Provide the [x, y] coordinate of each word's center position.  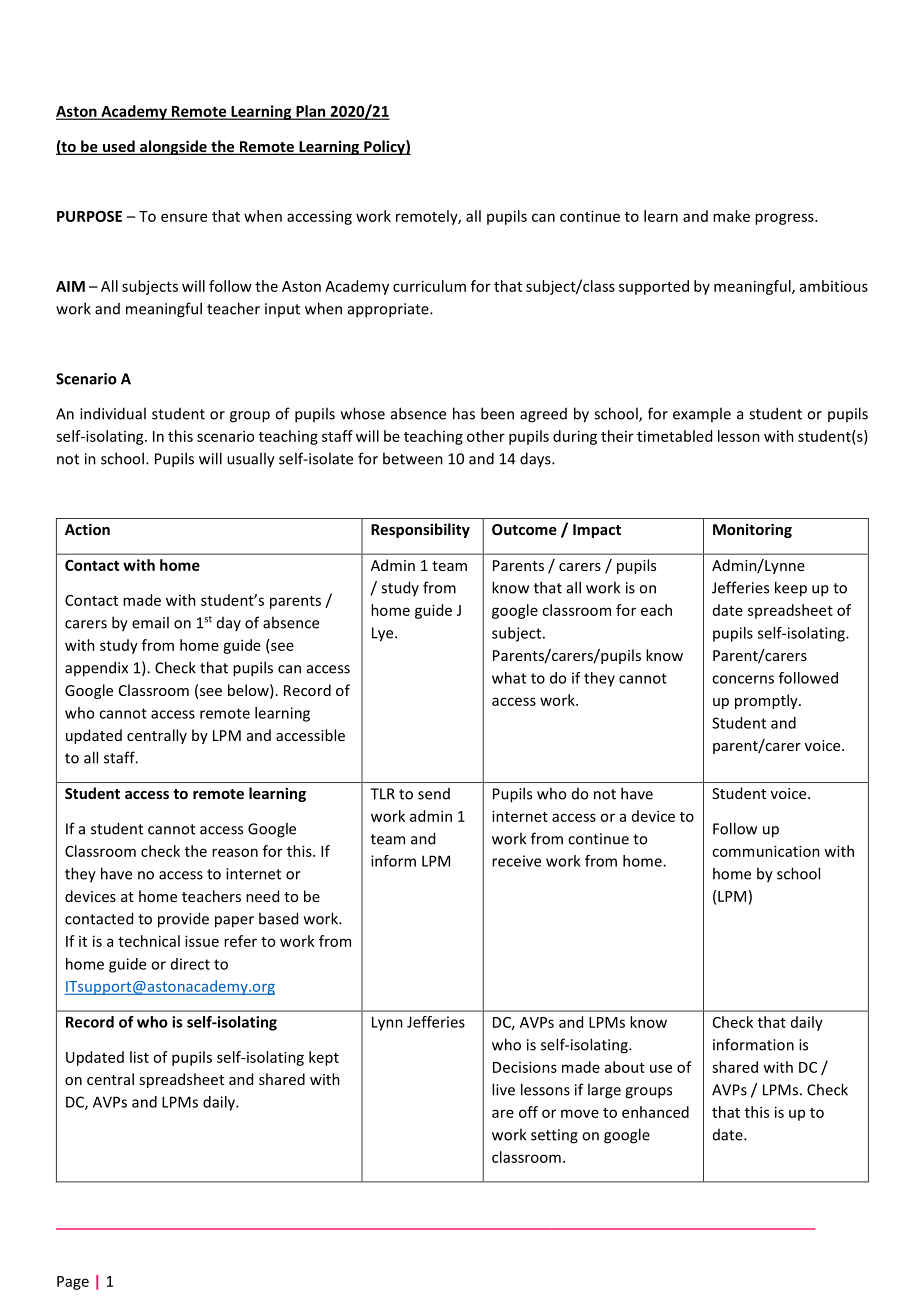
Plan [311, 112]
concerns [743, 679]
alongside [173, 147]
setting [554, 1136]
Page [73, 1283]
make [731, 216]
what [509, 678]
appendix [96, 669]
